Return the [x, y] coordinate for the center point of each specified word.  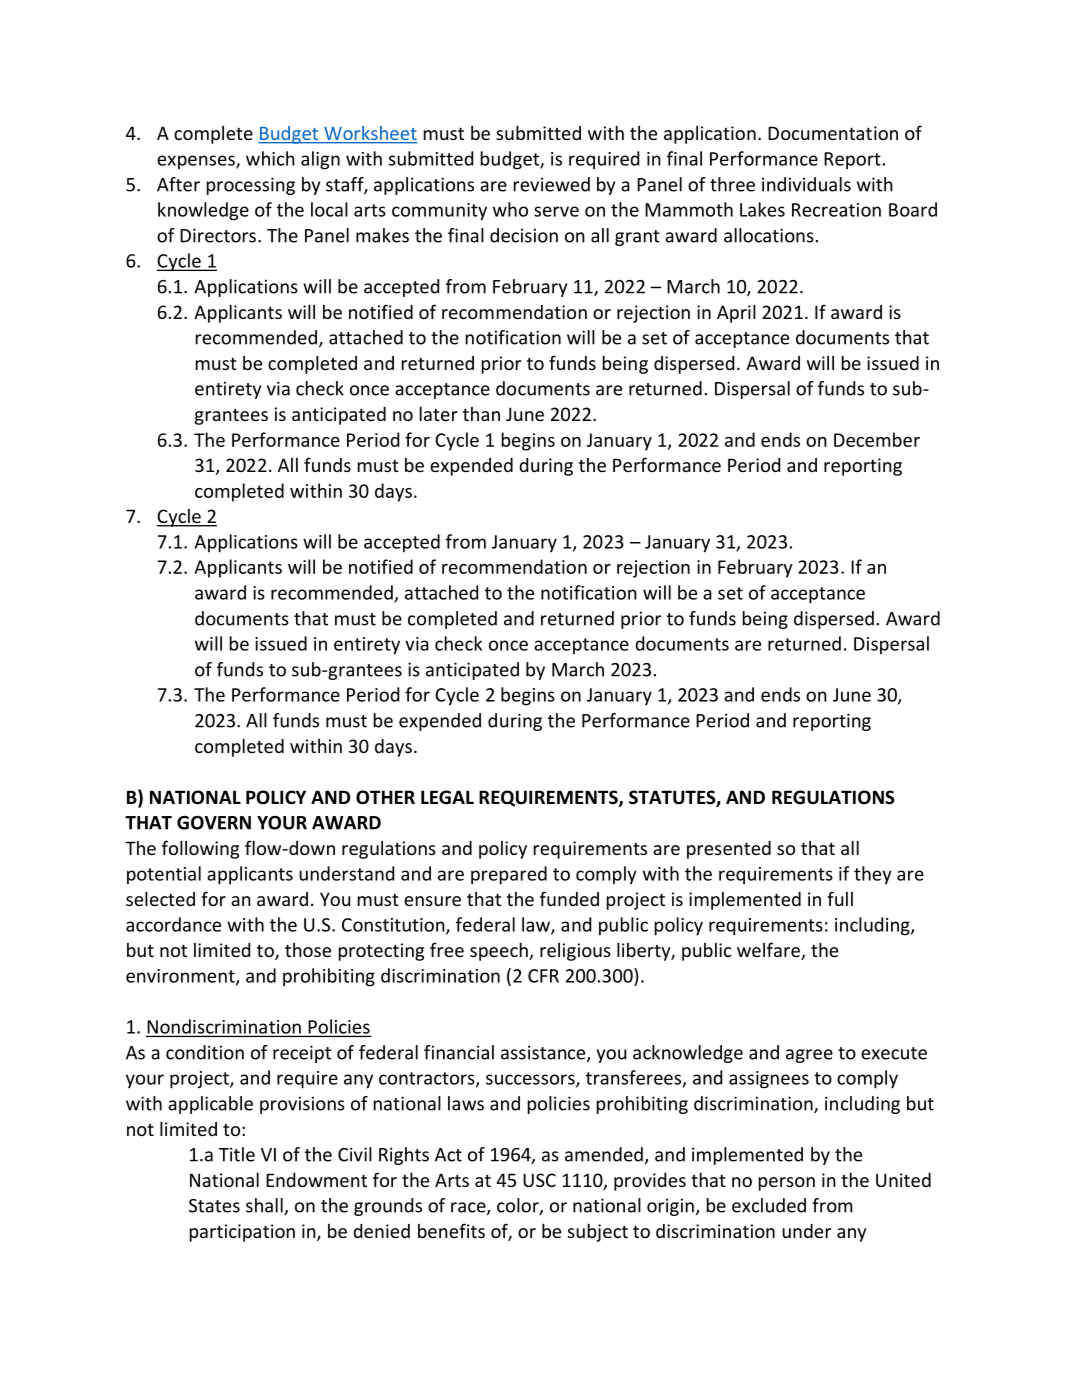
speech [500, 951]
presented [729, 850]
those [308, 950]
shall [265, 1206]
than [481, 414]
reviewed [552, 184]
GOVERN [214, 823]
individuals [806, 184]
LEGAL [447, 797]
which [270, 158]
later [439, 413]
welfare [769, 951]
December [877, 439]
